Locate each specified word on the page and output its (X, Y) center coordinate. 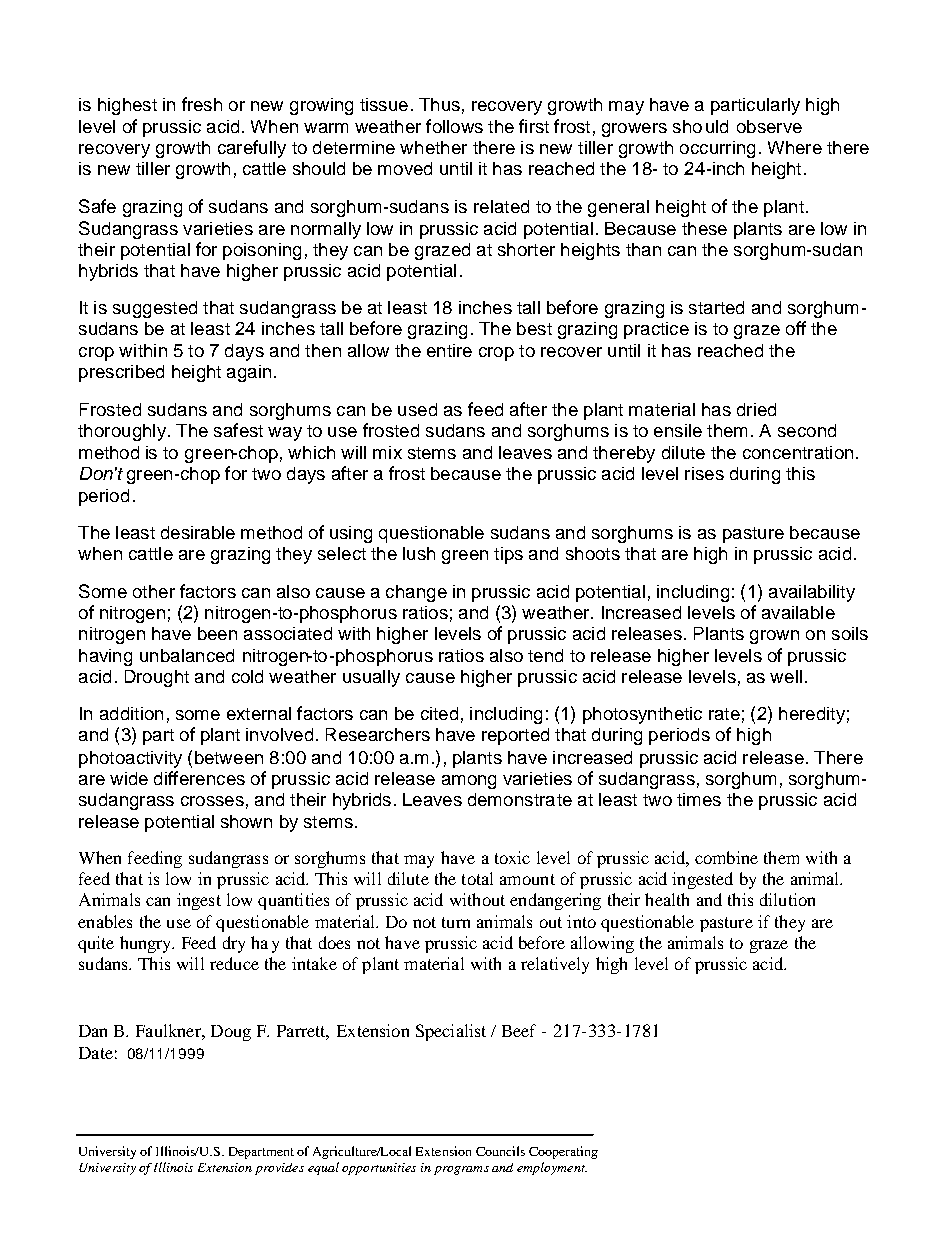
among (469, 782)
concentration (798, 452)
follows (454, 126)
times (699, 799)
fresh (202, 104)
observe (769, 126)
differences (199, 778)
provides (279, 1169)
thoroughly (122, 432)
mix (387, 452)
